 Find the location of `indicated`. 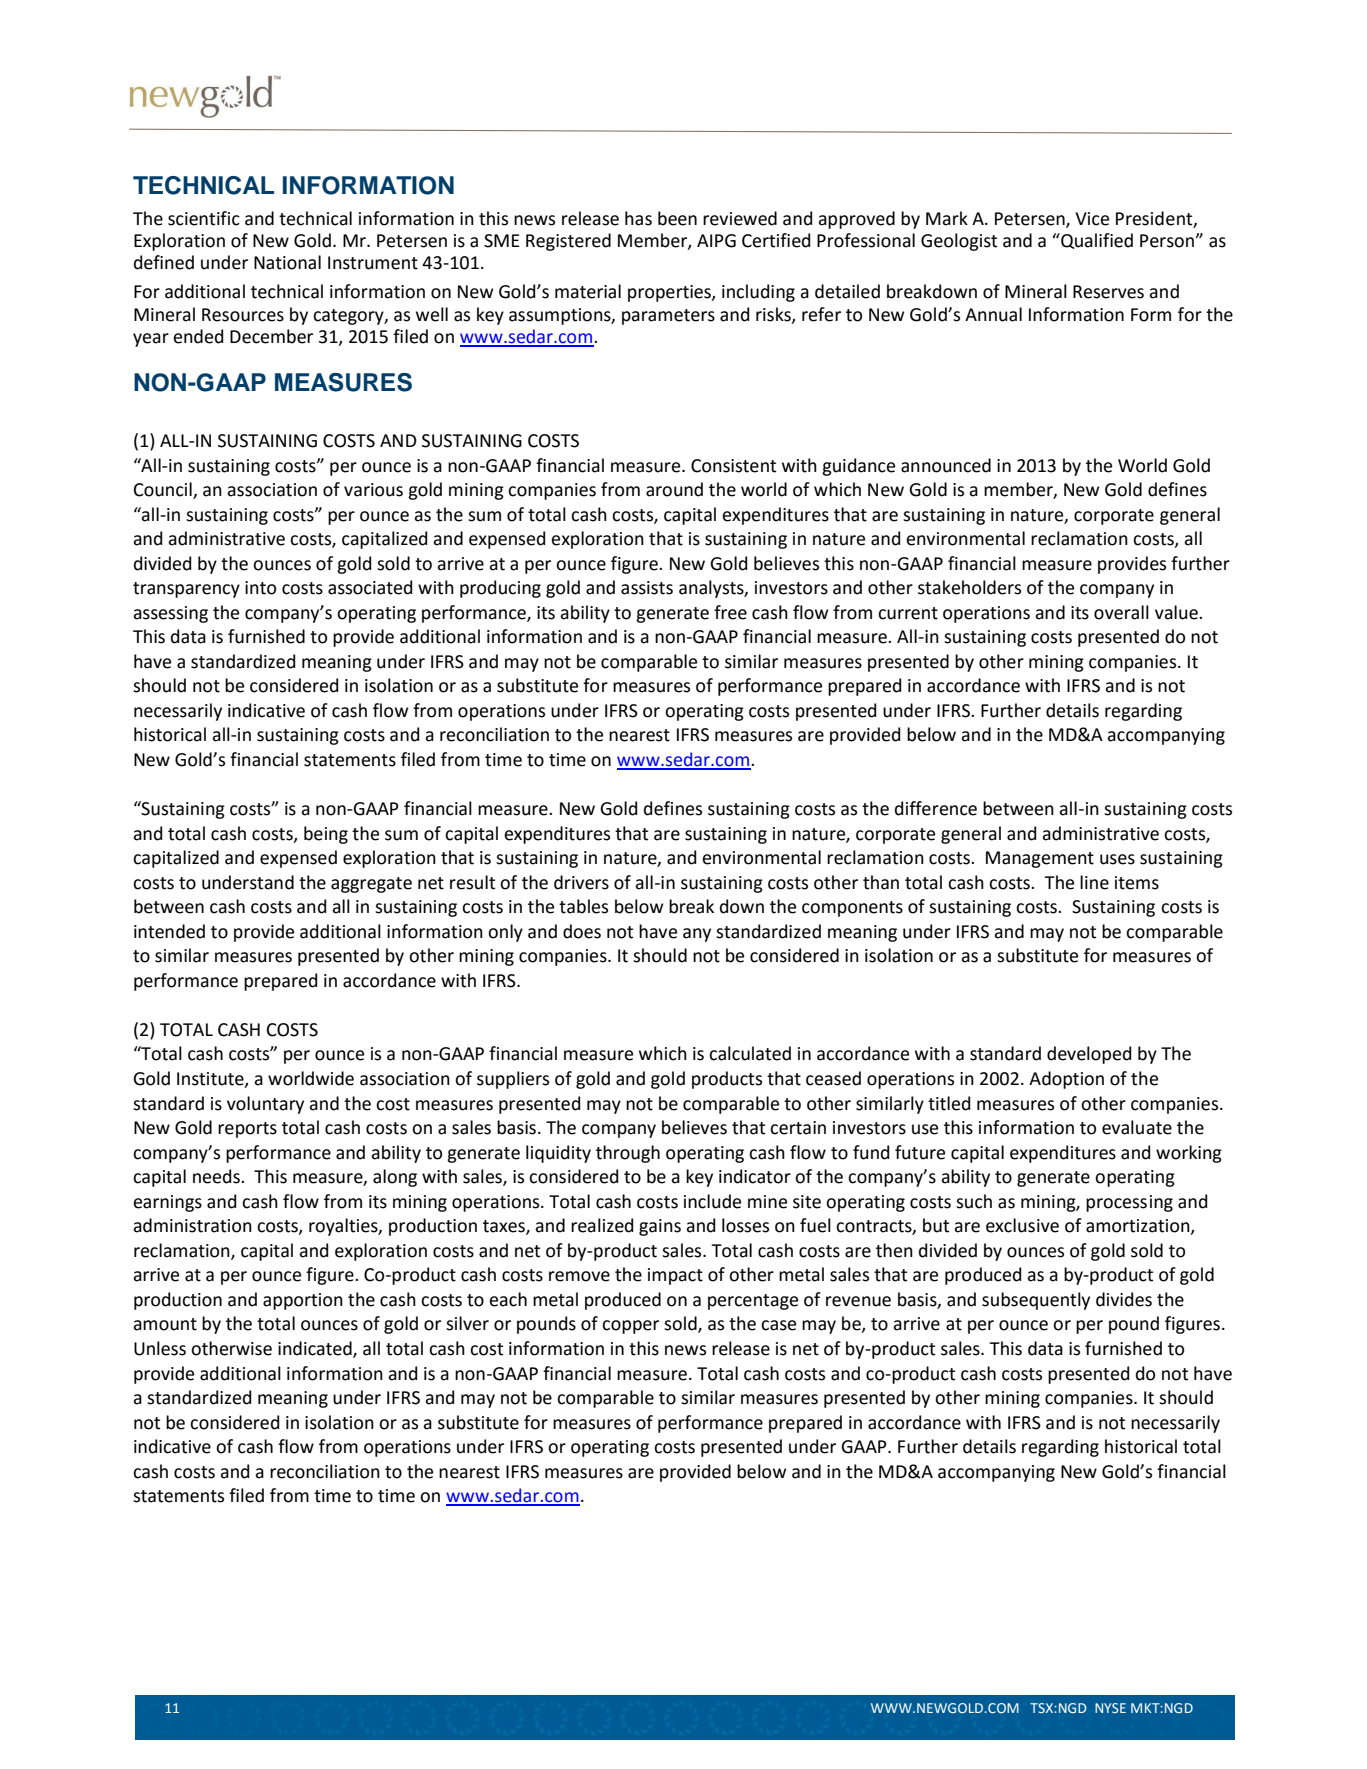

indicated is located at coordinates (316, 1349).
